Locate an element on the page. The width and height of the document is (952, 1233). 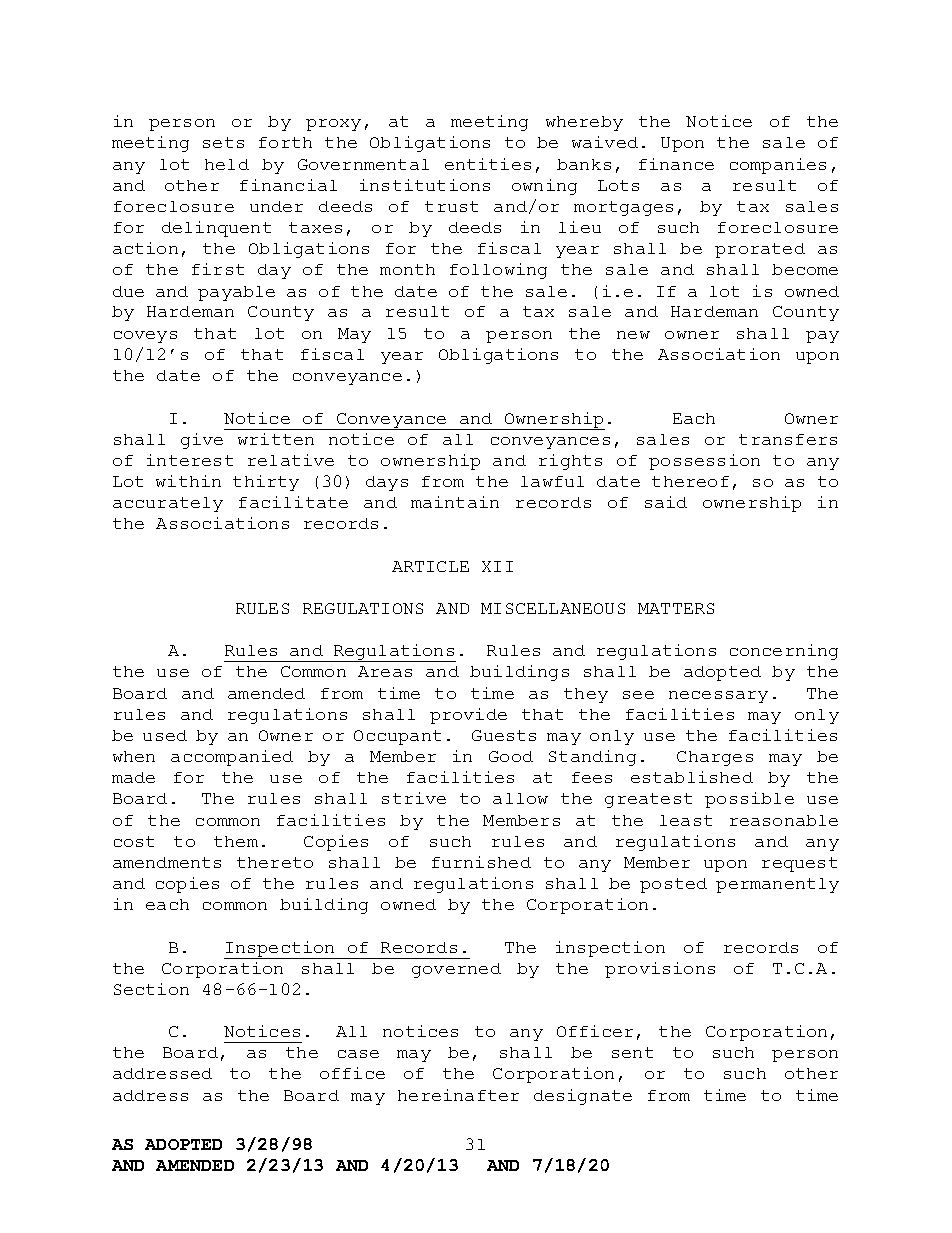
them is located at coordinates (236, 841).
